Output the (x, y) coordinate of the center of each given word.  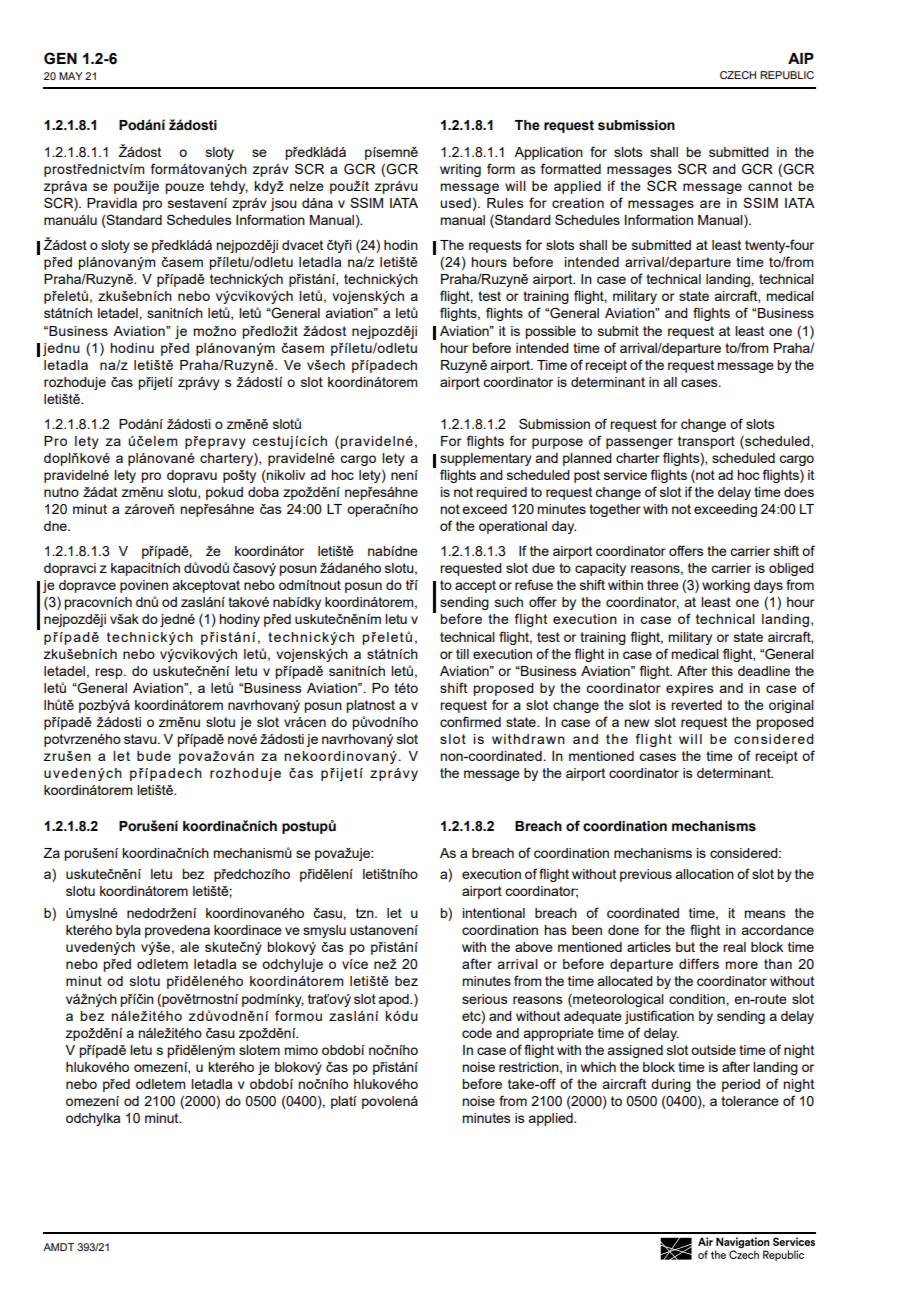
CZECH (738, 75)
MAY (71, 76)
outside (713, 1050)
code (477, 1033)
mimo (301, 1050)
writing (460, 170)
